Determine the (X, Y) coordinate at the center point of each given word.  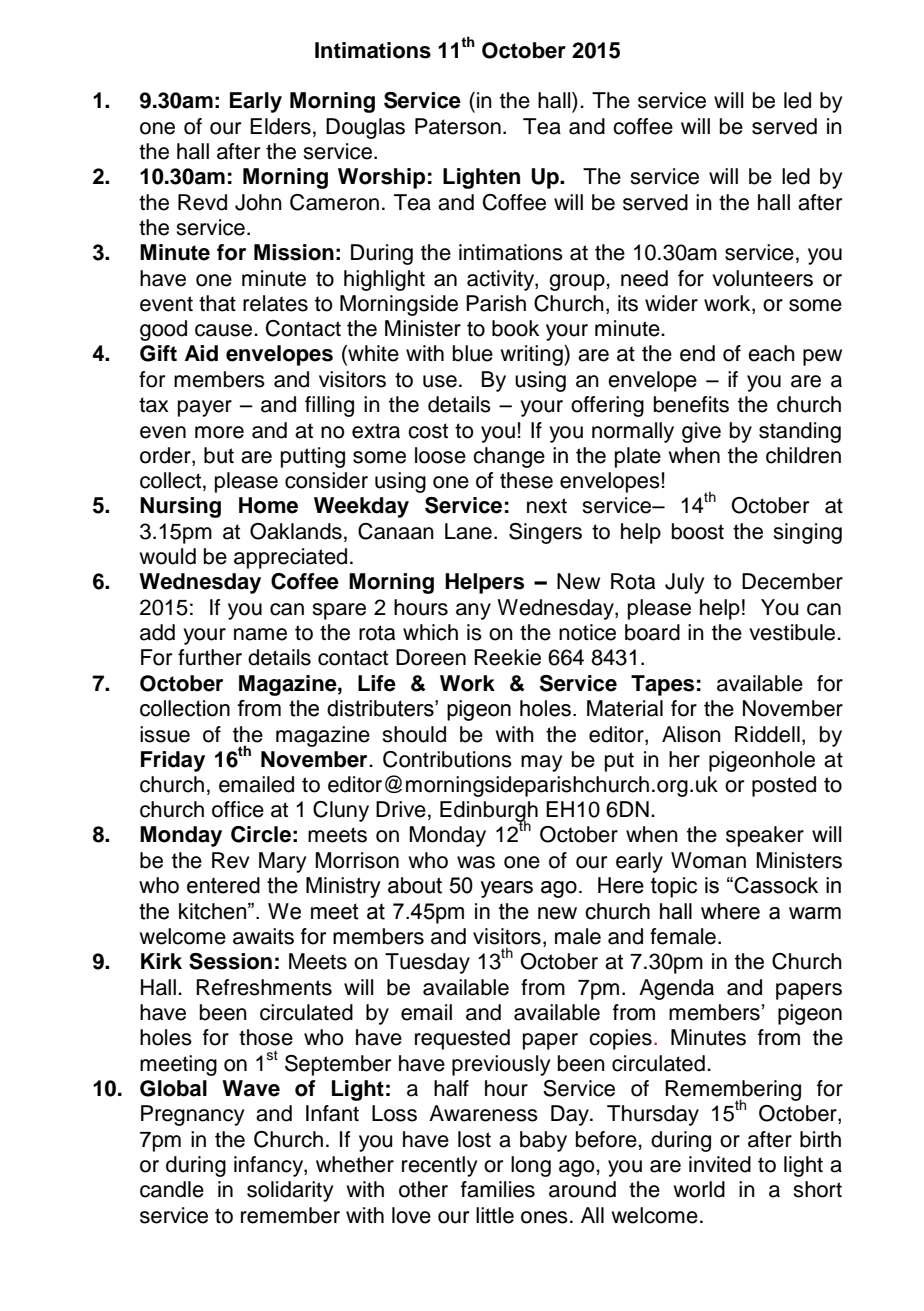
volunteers (762, 278)
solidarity (290, 1191)
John (258, 202)
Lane (468, 531)
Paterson (458, 126)
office (238, 809)
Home (268, 505)
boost (698, 531)
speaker (765, 836)
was (476, 862)
